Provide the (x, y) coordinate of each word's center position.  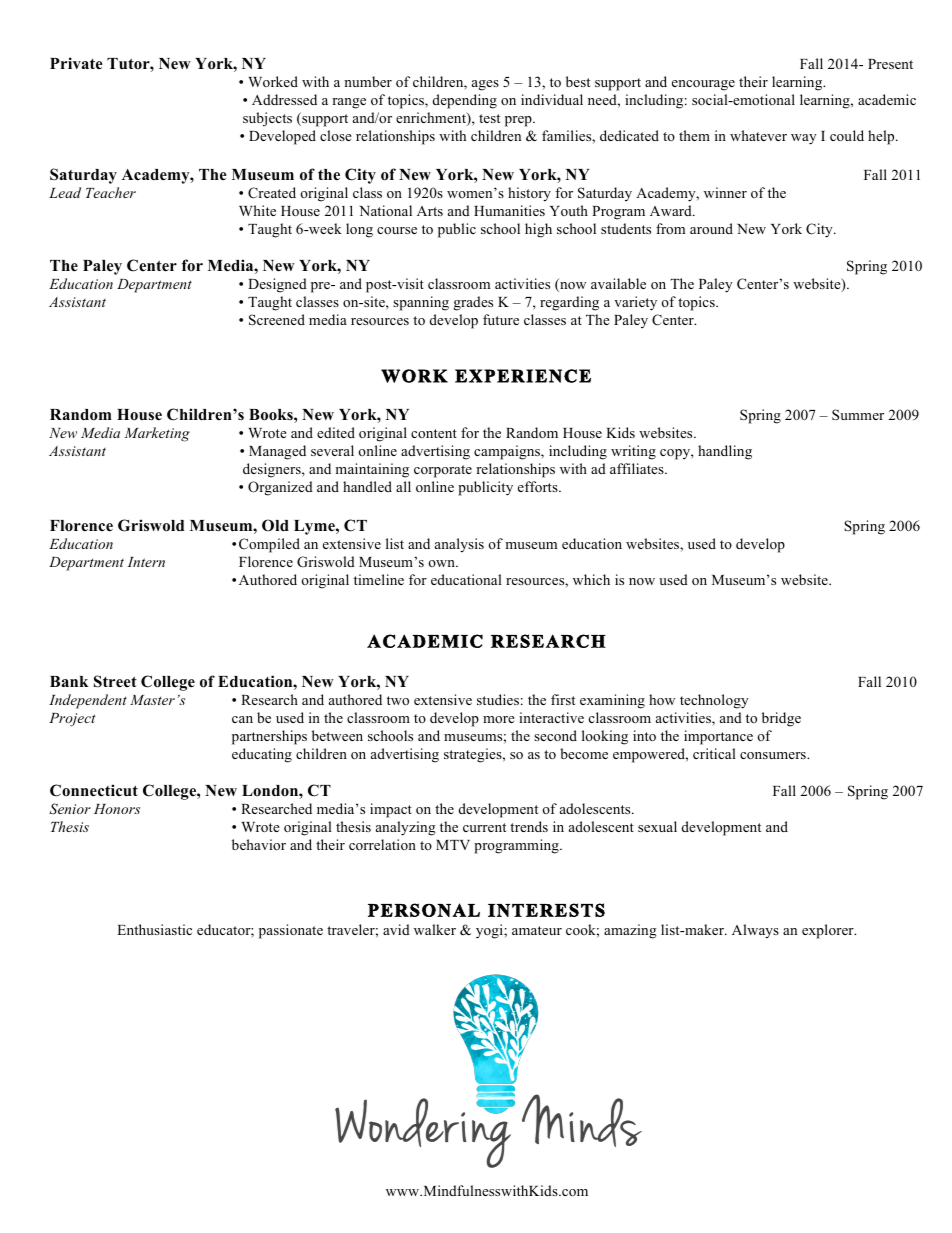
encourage (703, 85)
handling (725, 452)
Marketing (157, 434)
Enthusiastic (154, 929)
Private (76, 63)
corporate (443, 471)
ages (485, 85)
